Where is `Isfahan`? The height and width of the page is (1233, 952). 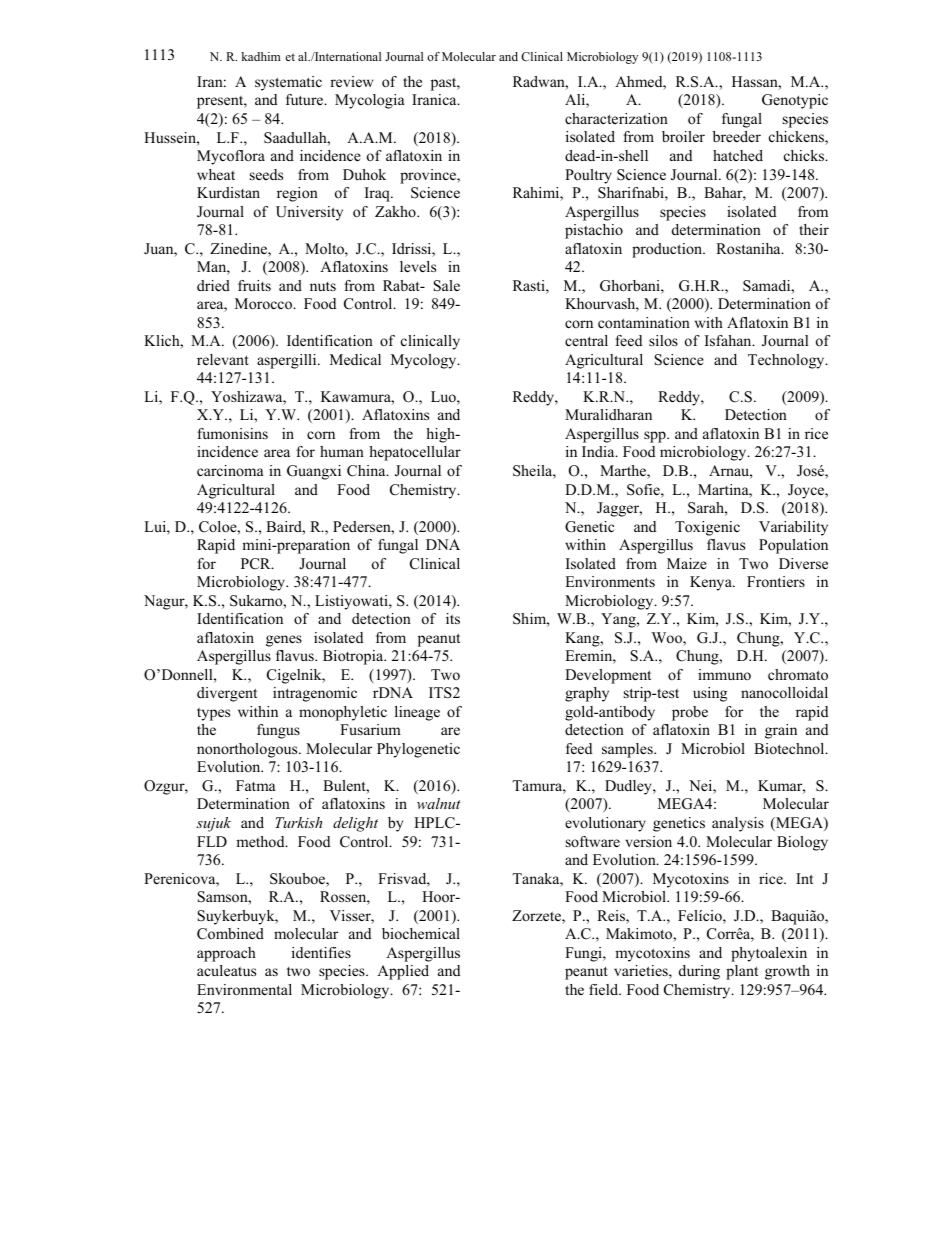
Isfahan is located at coordinates (729, 340).
